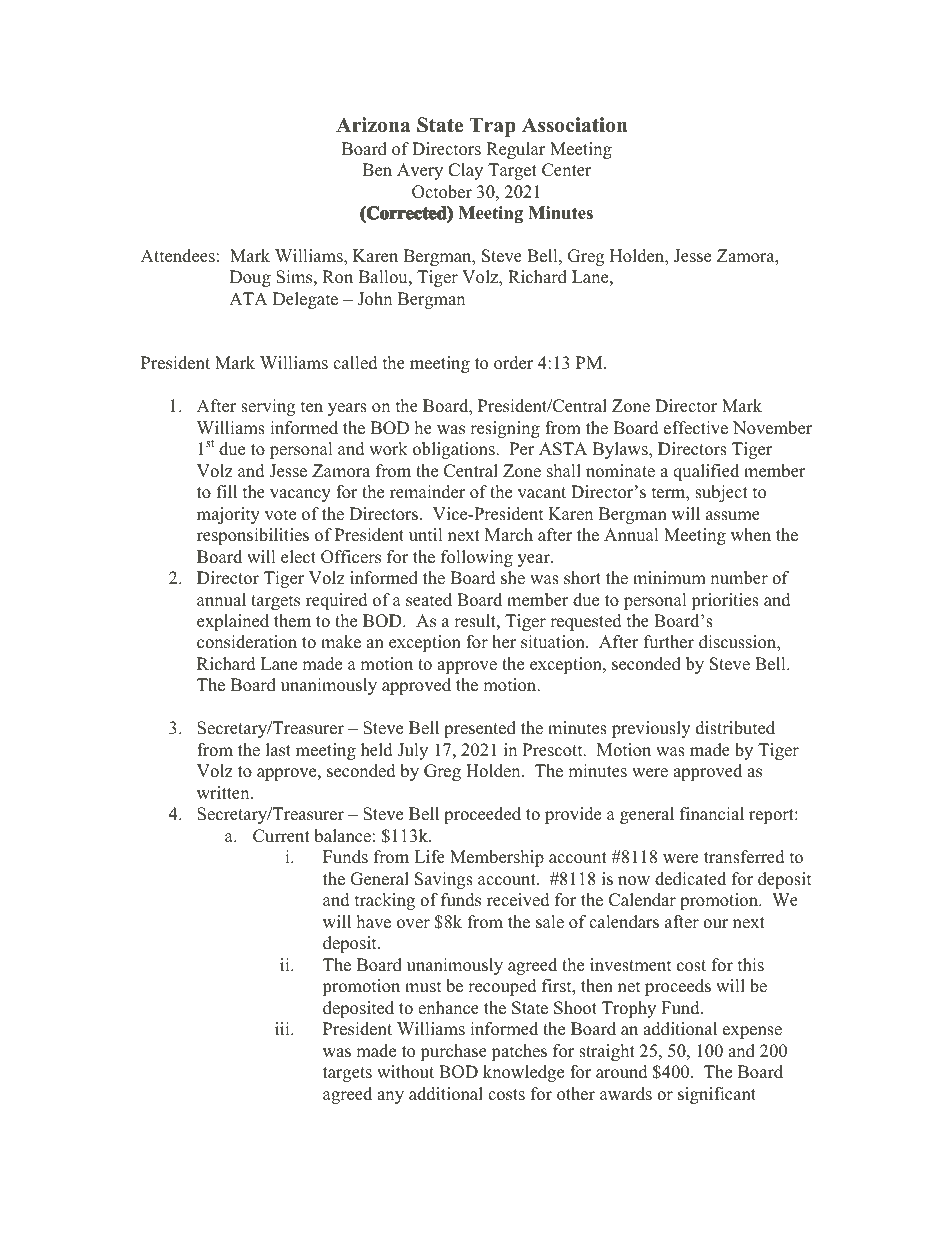 The height and width of the screenshot is (1233, 952). What do you see at coordinates (373, 125) in the screenshot?
I see `Arizona` at bounding box center [373, 125].
